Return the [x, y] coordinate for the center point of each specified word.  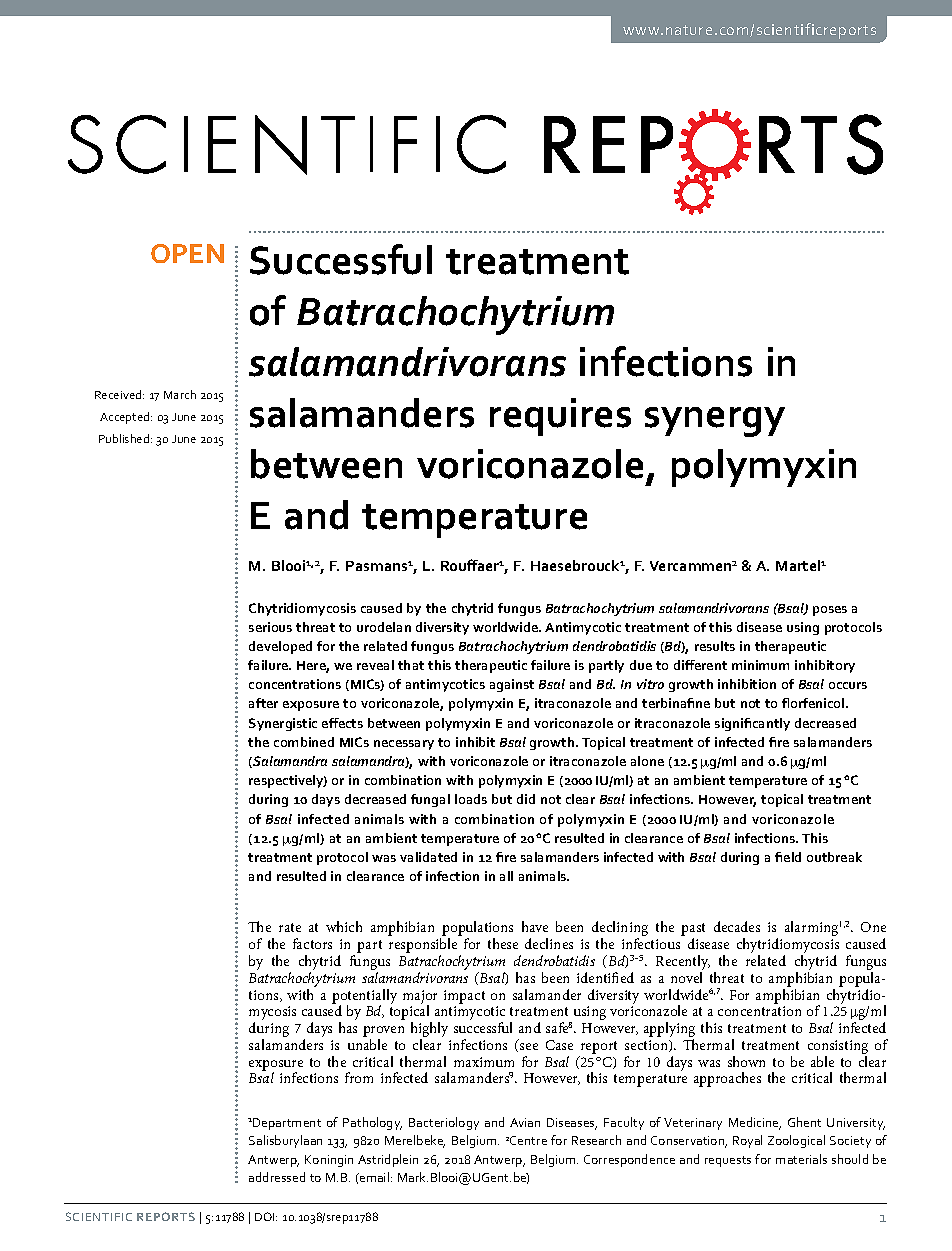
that [411, 665]
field [788, 857]
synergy [715, 422]
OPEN [187, 253]
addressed [277, 1177]
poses [830, 611]
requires [560, 417]
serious [270, 627]
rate [290, 927]
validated [428, 857]
